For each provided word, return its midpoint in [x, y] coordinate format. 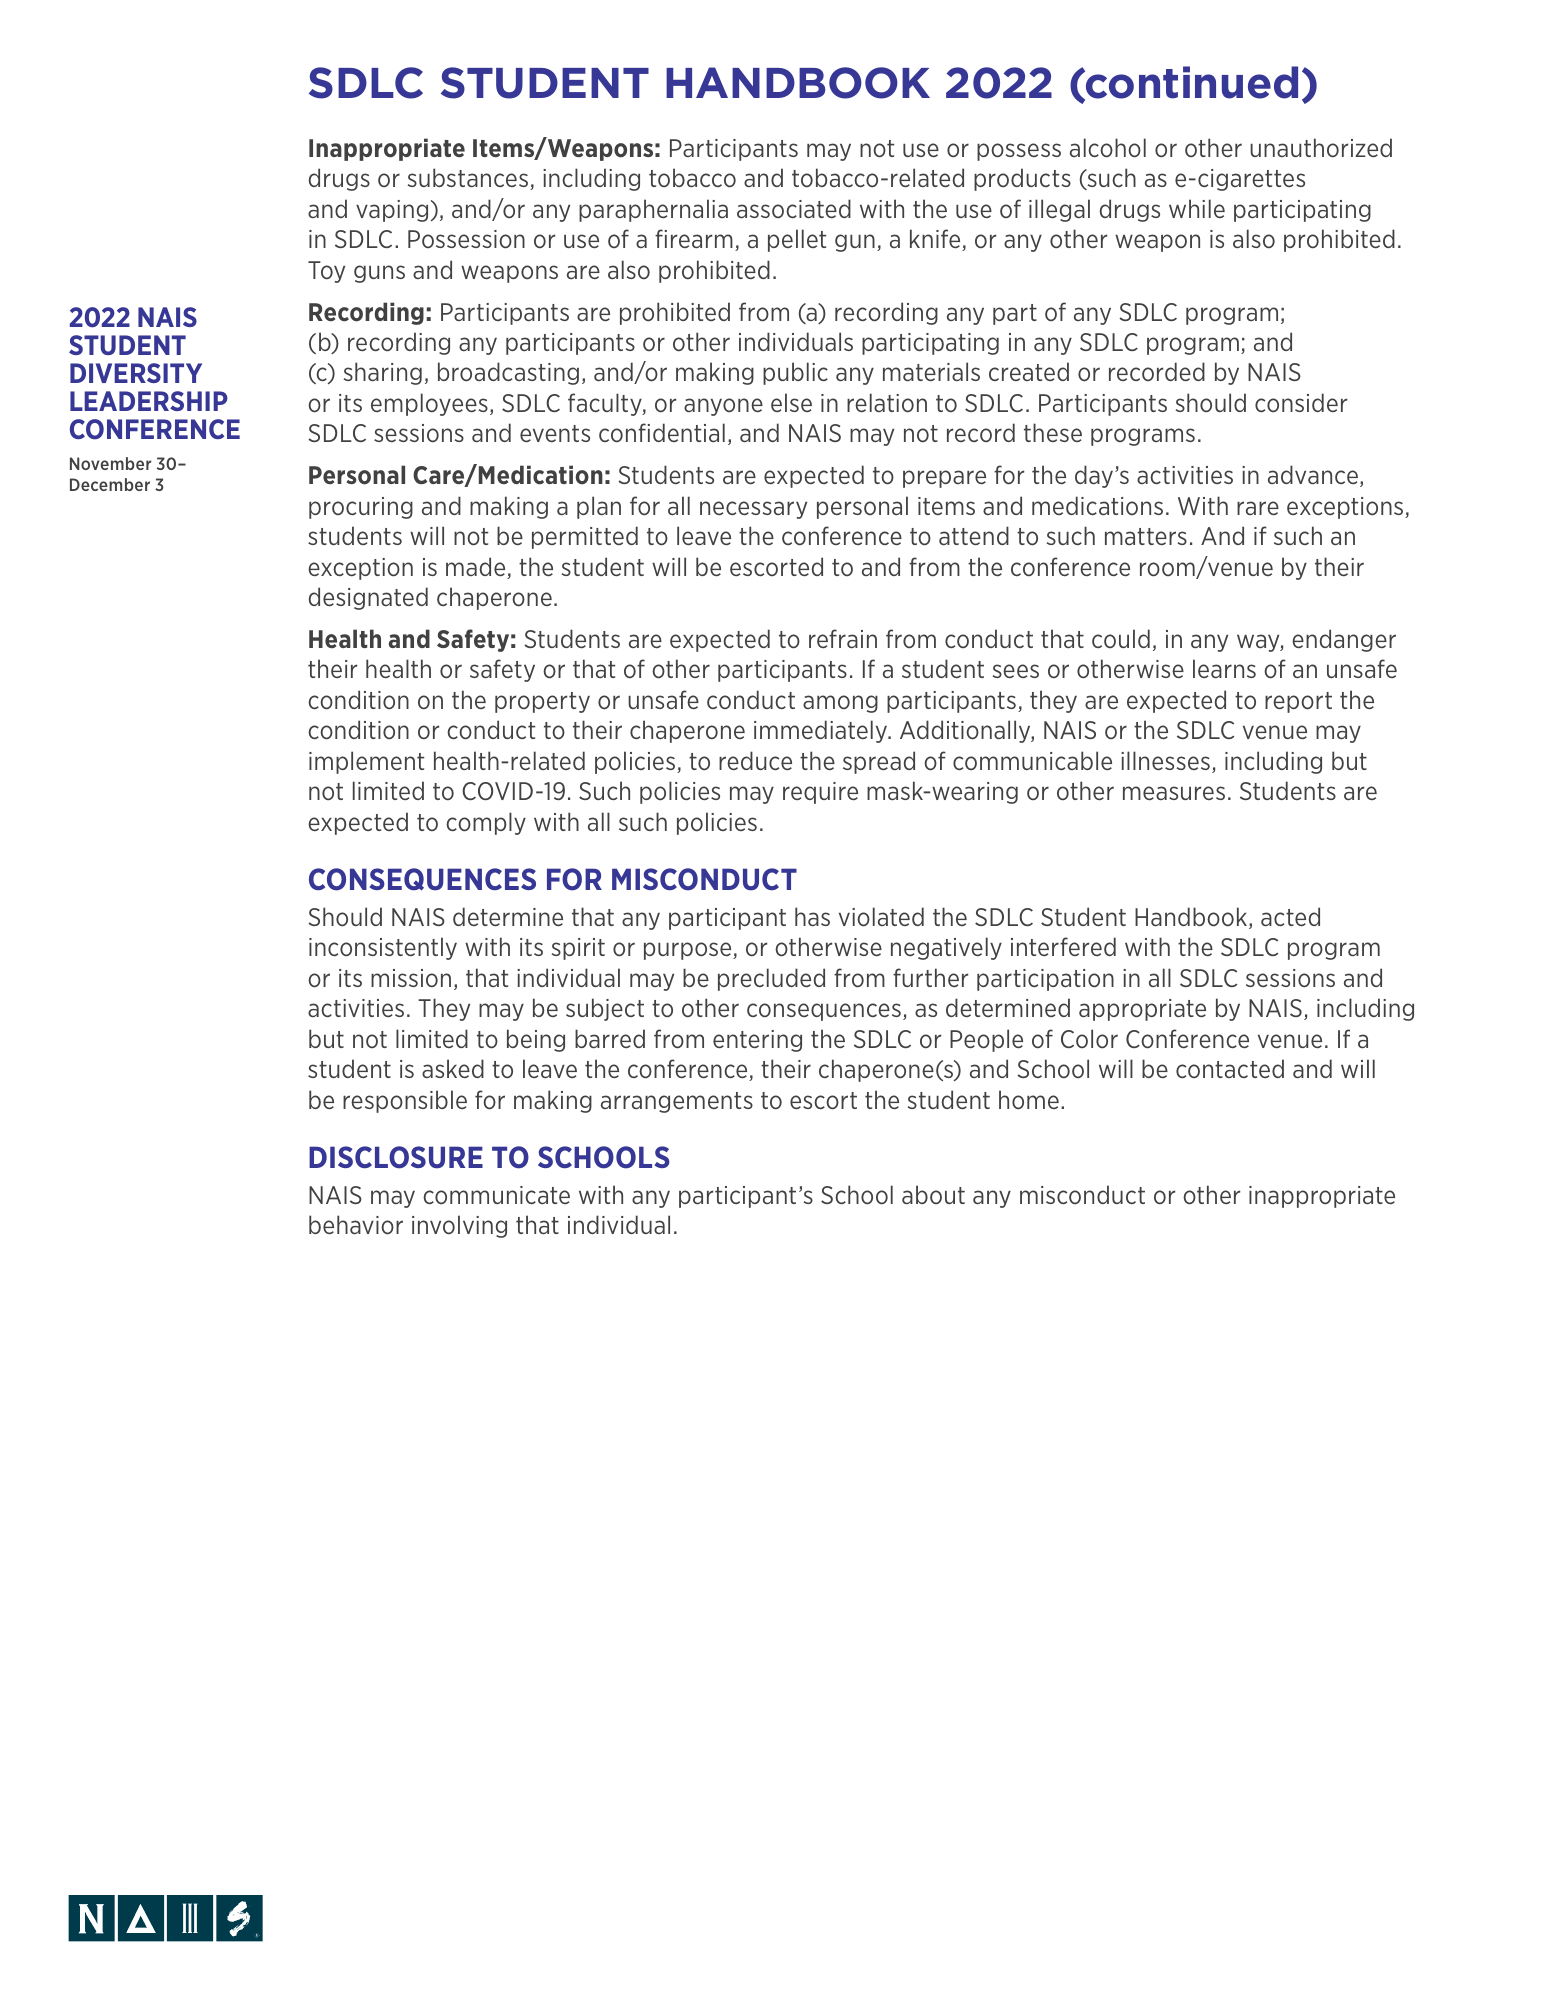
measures [1174, 793]
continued [1191, 83]
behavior [356, 1224]
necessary [753, 510]
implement [366, 762]
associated [794, 208]
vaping [392, 211]
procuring [361, 508]
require [820, 793]
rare [1258, 508]
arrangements [677, 1102]
